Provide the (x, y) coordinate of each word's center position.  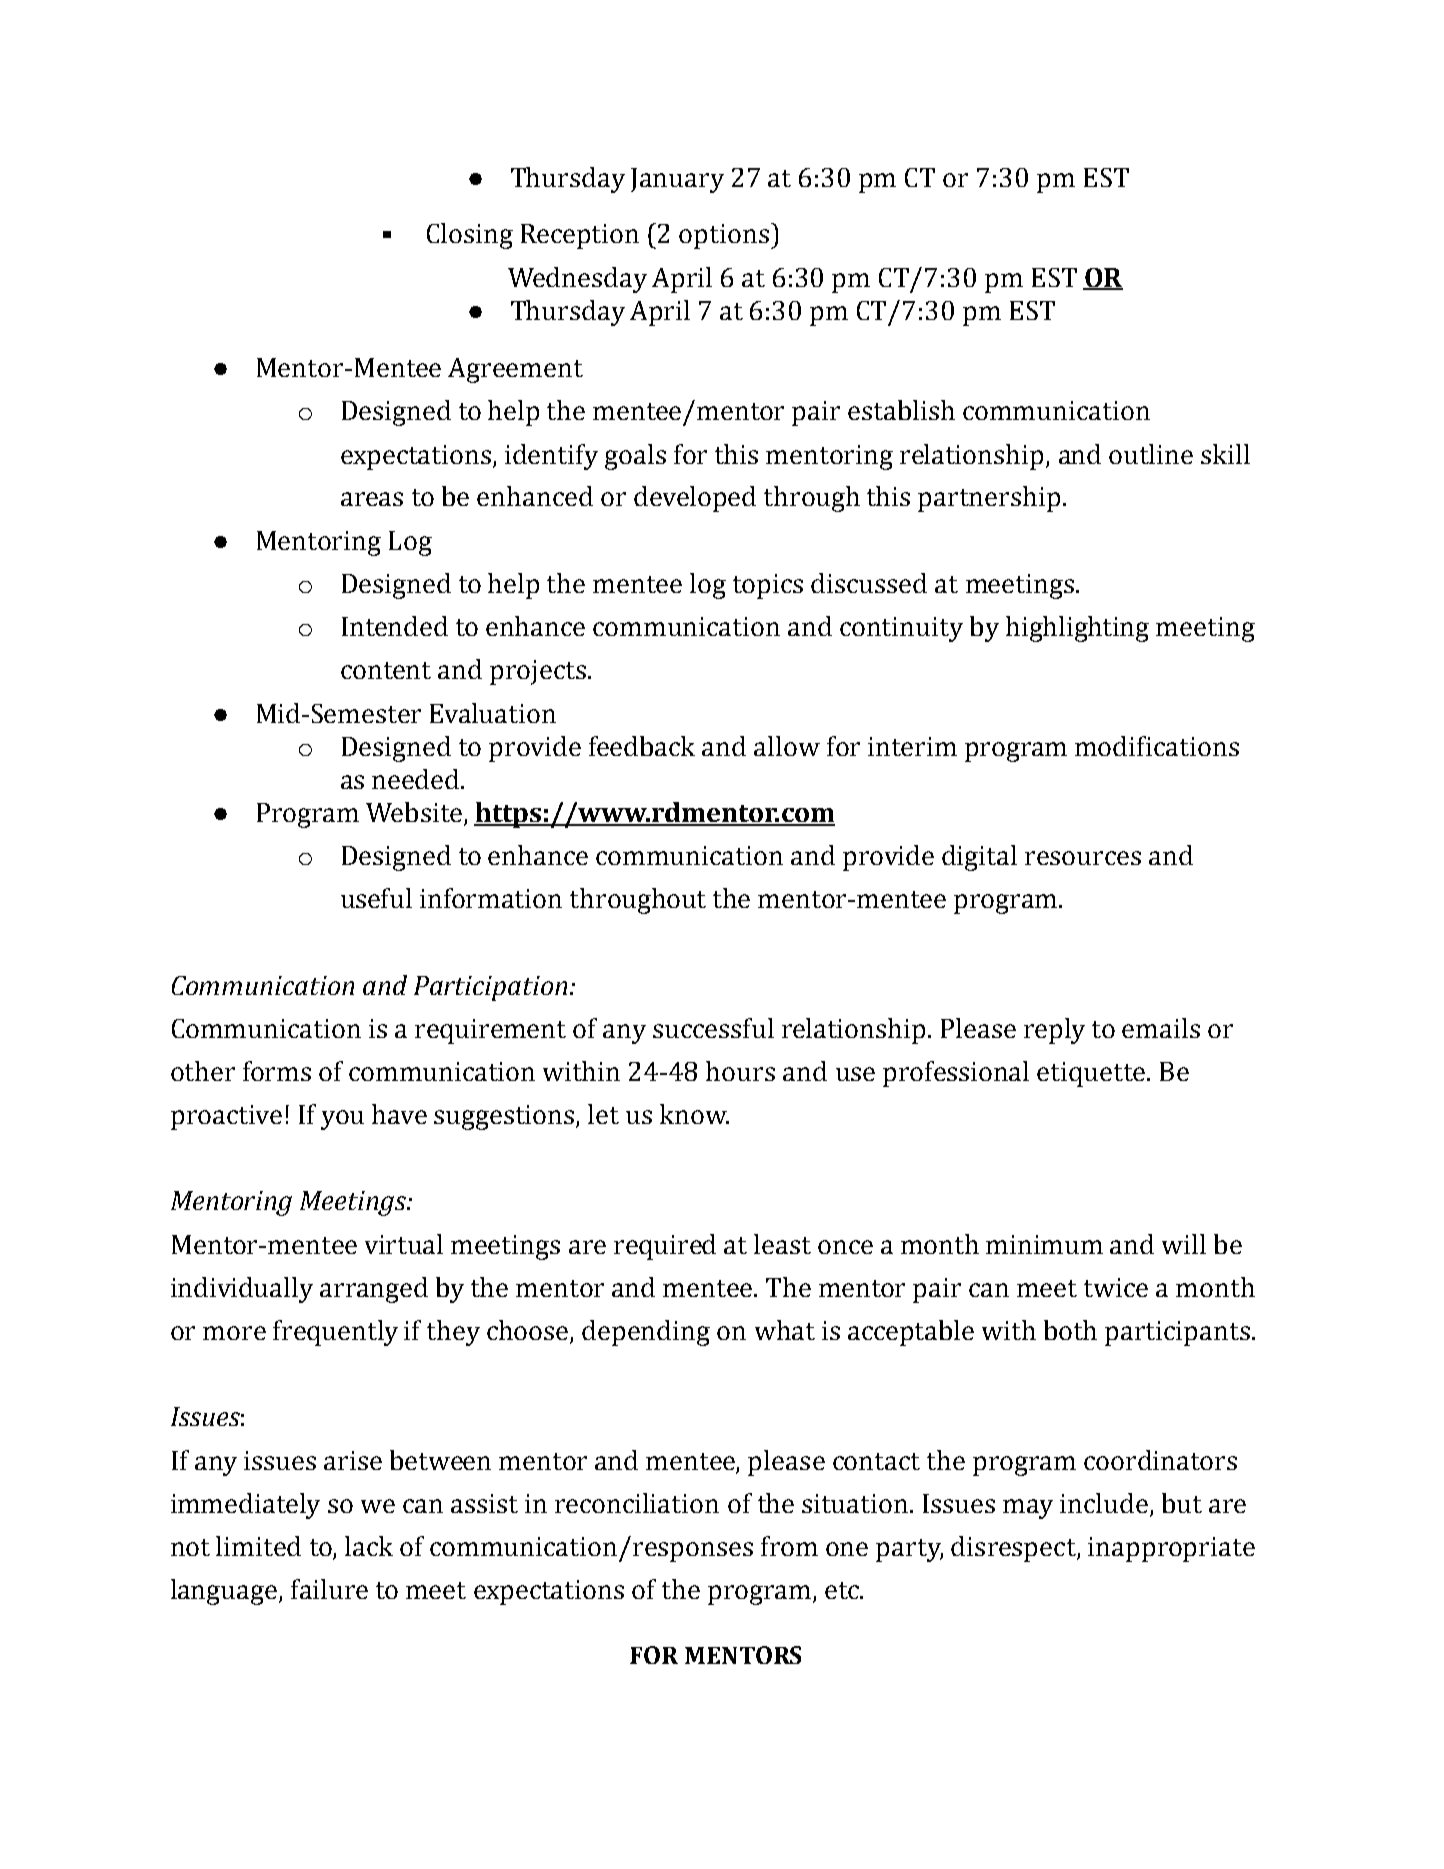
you (342, 1120)
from (789, 1546)
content (386, 670)
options (725, 236)
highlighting (1077, 629)
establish (901, 410)
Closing (470, 236)
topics (768, 586)
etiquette (1092, 1074)
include (1104, 1503)
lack (369, 1546)
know (694, 1114)
